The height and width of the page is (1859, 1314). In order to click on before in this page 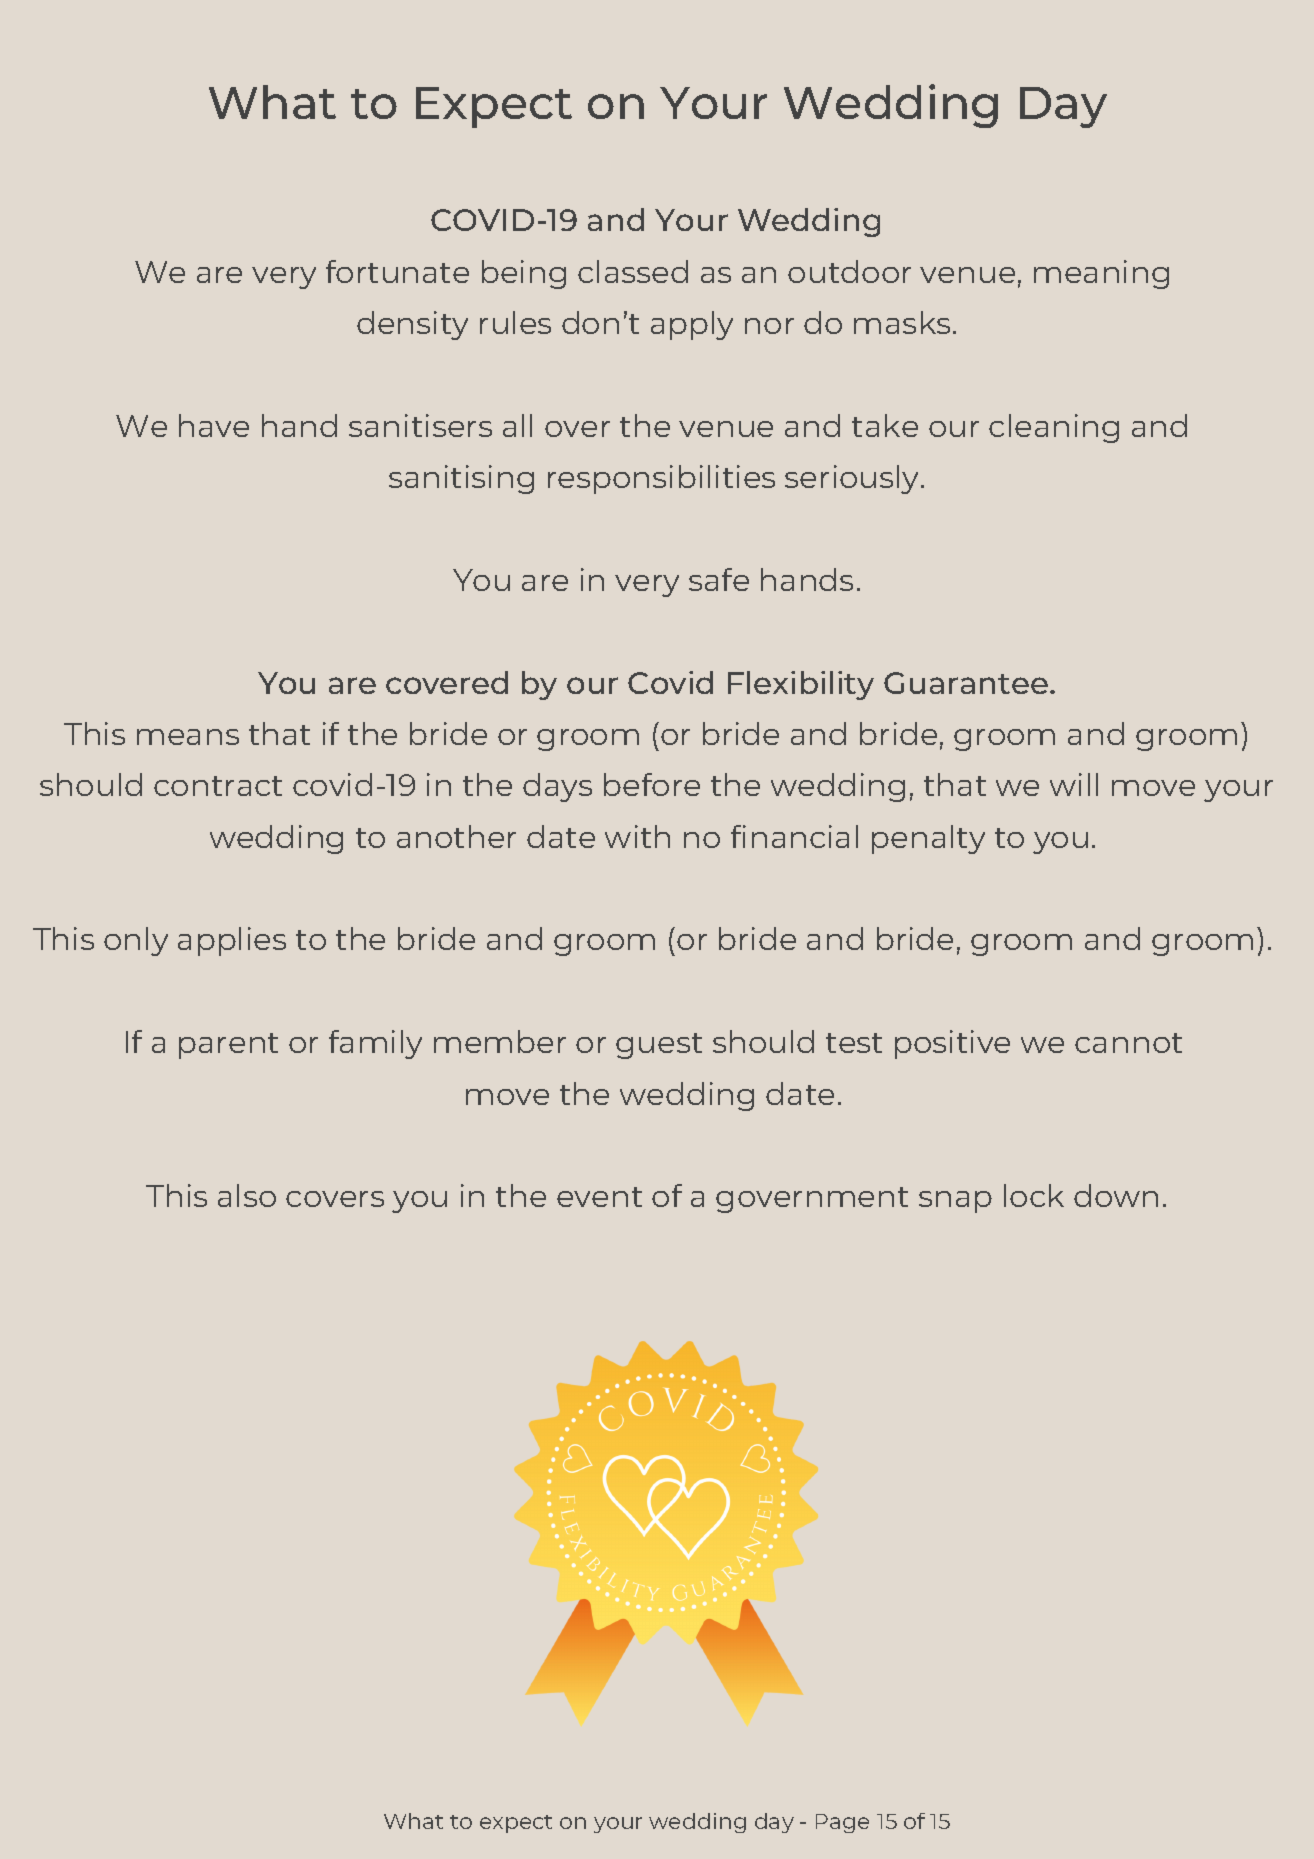, I will do `click(652, 784)`.
